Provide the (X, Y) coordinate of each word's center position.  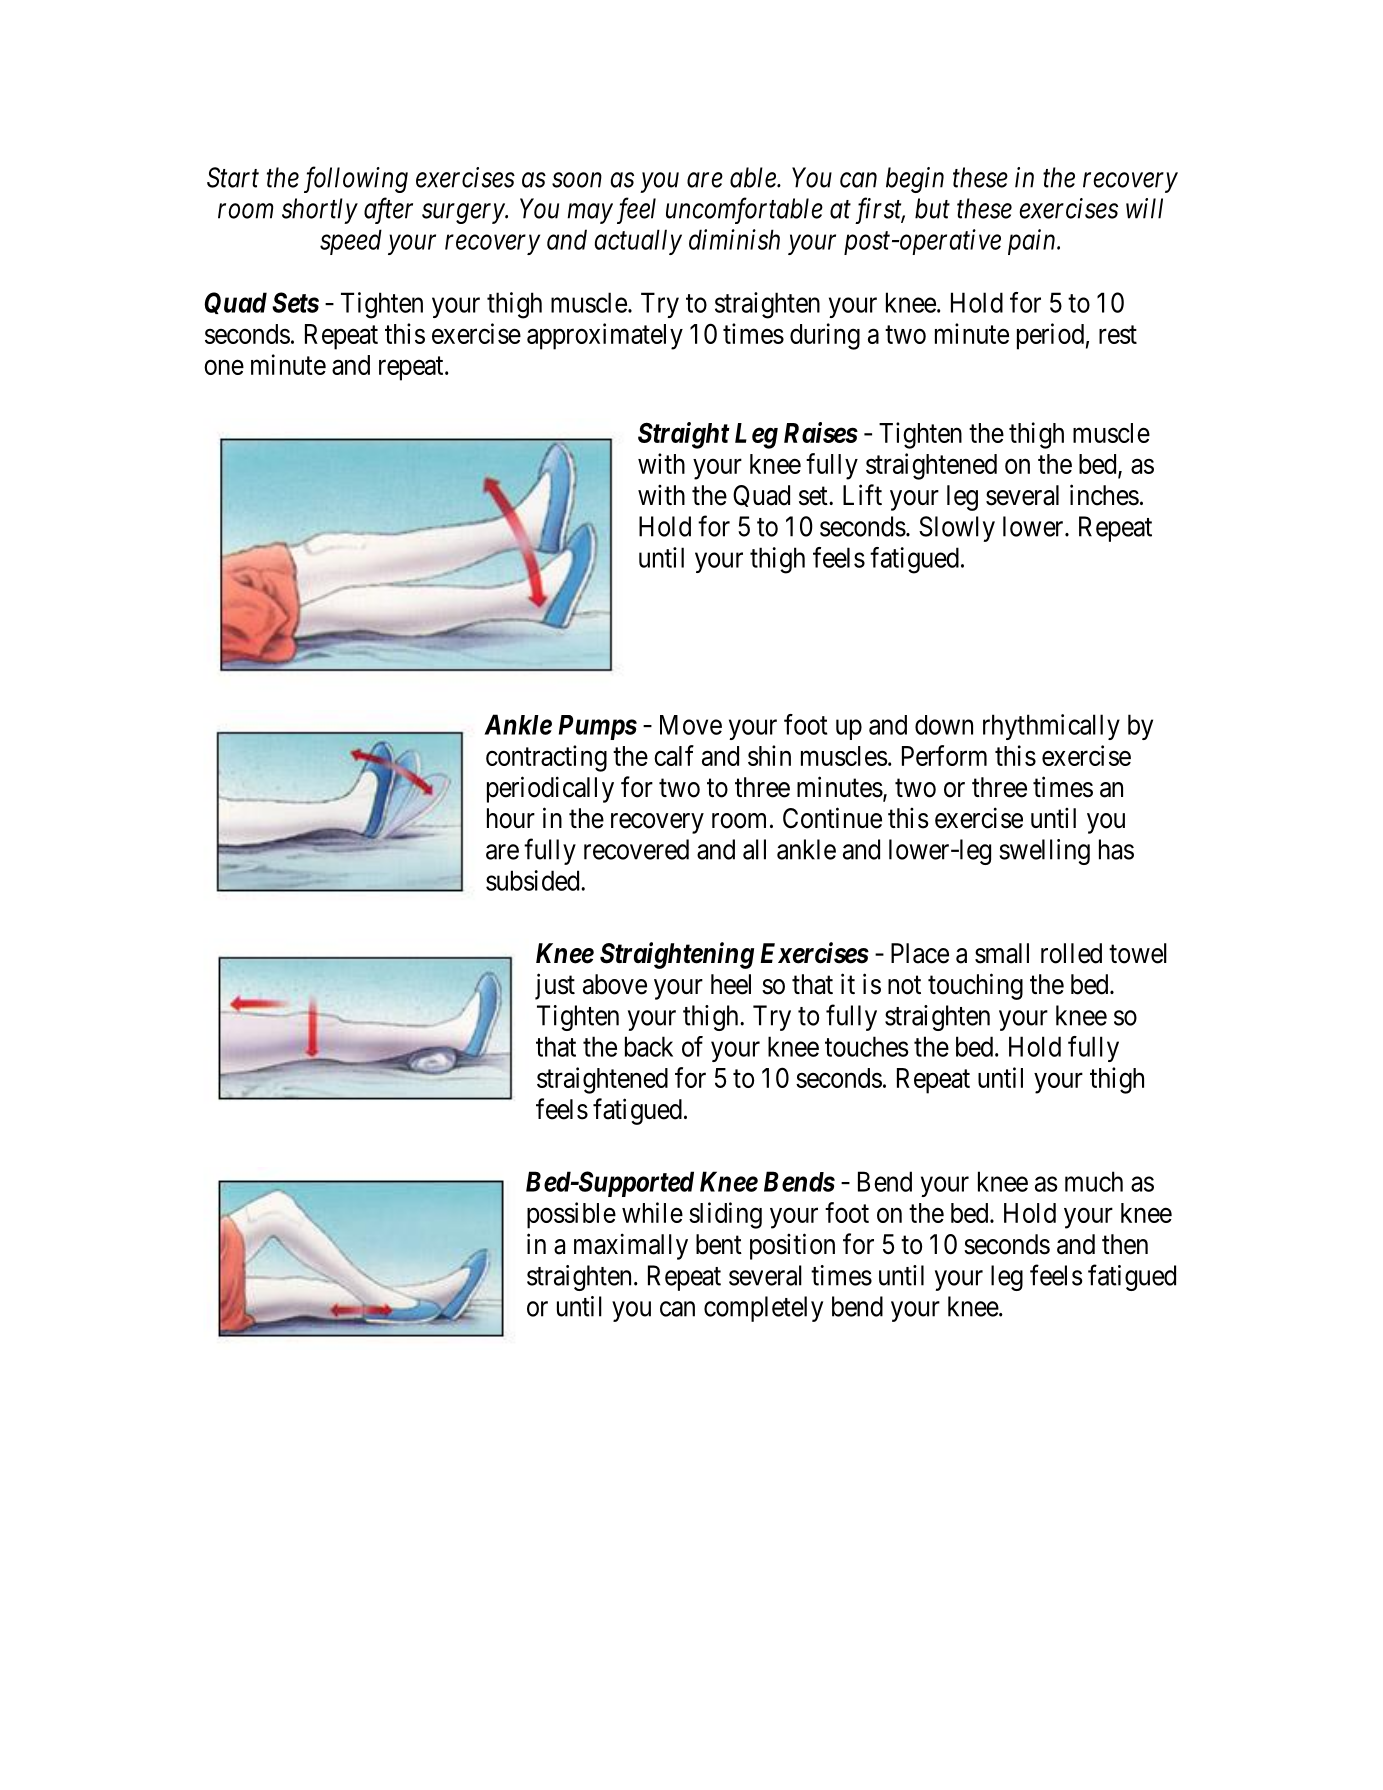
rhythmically (1051, 727)
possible (571, 1215)
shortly (320, 211)
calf (674, 755)
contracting (546, 758)
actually (638, 242)
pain (1033, 242)
